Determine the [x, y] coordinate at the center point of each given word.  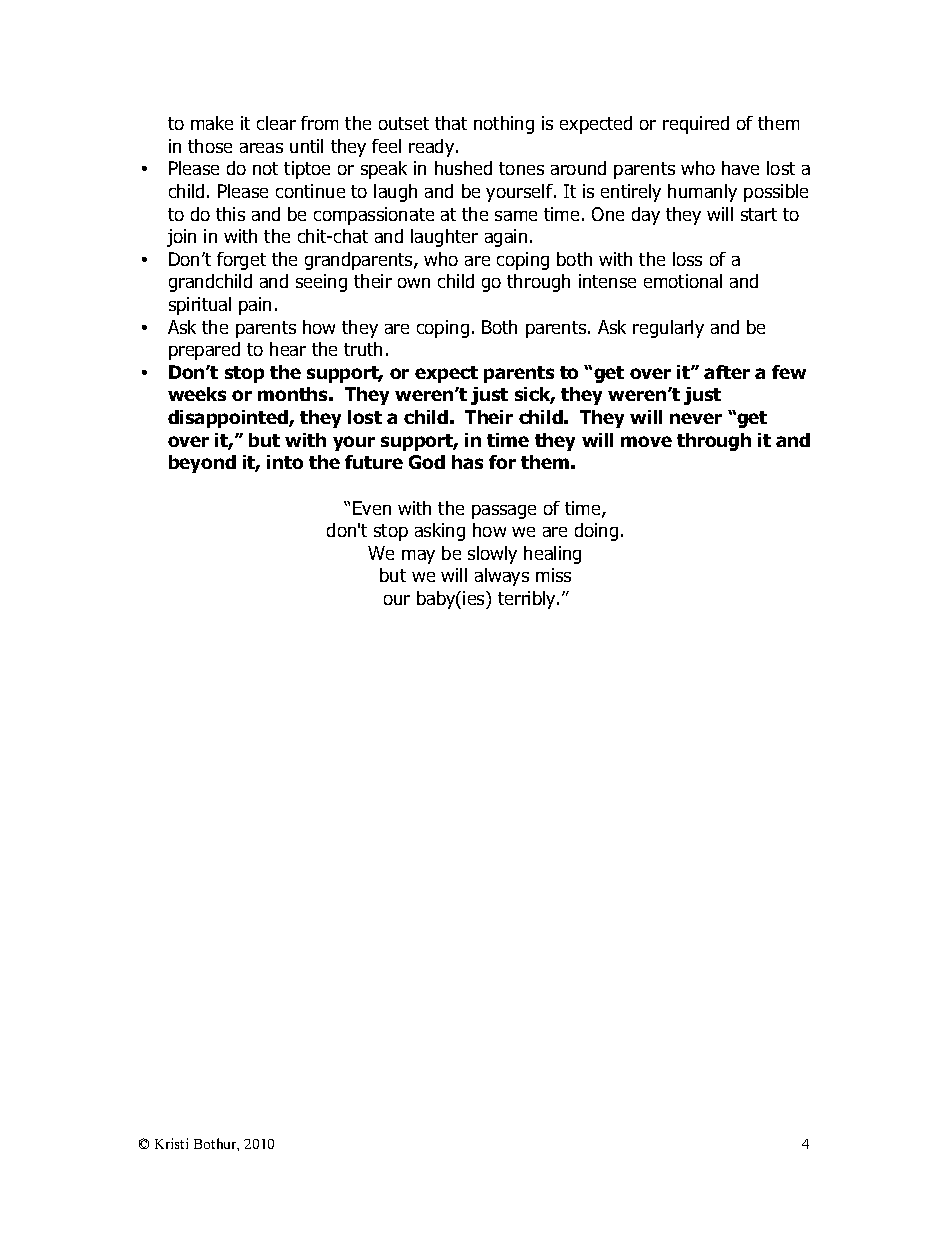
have [740, 168]
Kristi [171, 1143]
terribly [528, 600]
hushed [463, 168]
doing [596, 532]
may [418, 557]
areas [261, 148]
